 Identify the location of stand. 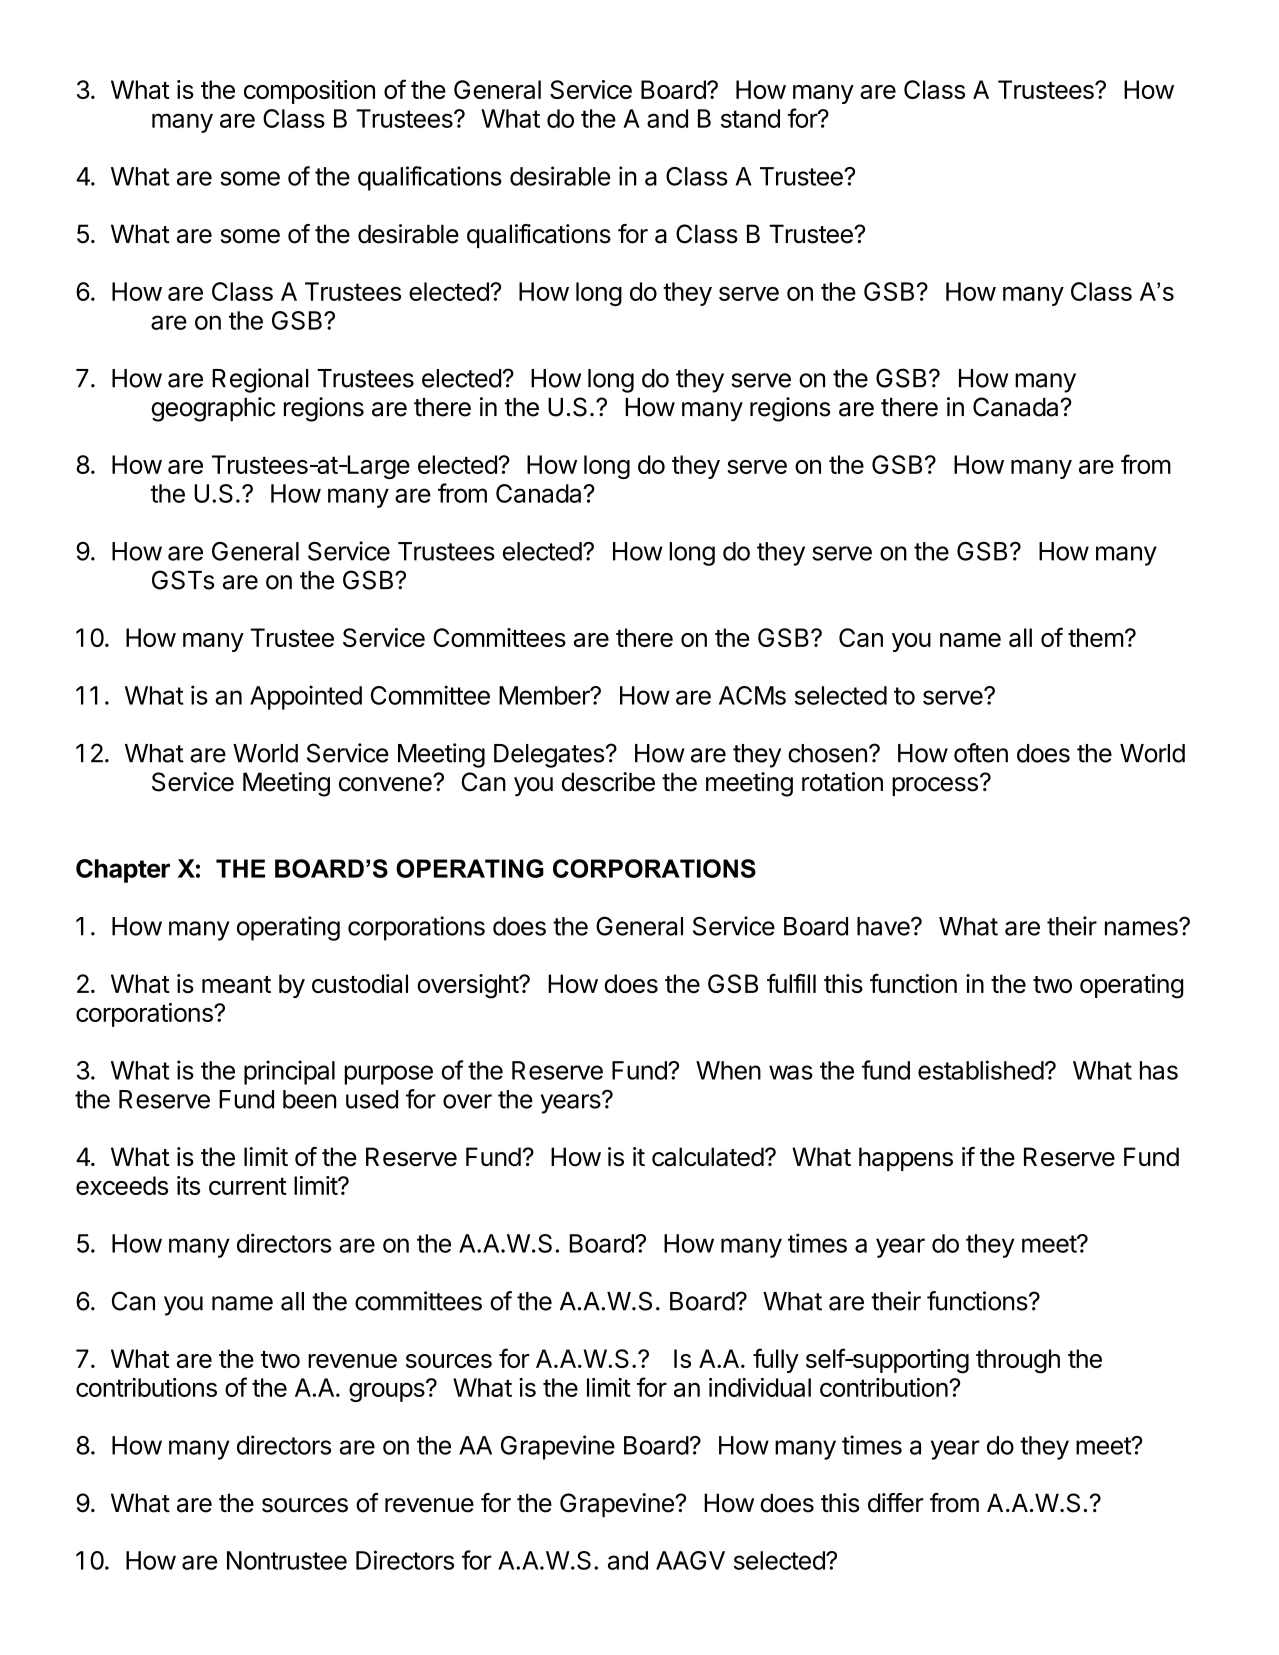
(750, 118).
